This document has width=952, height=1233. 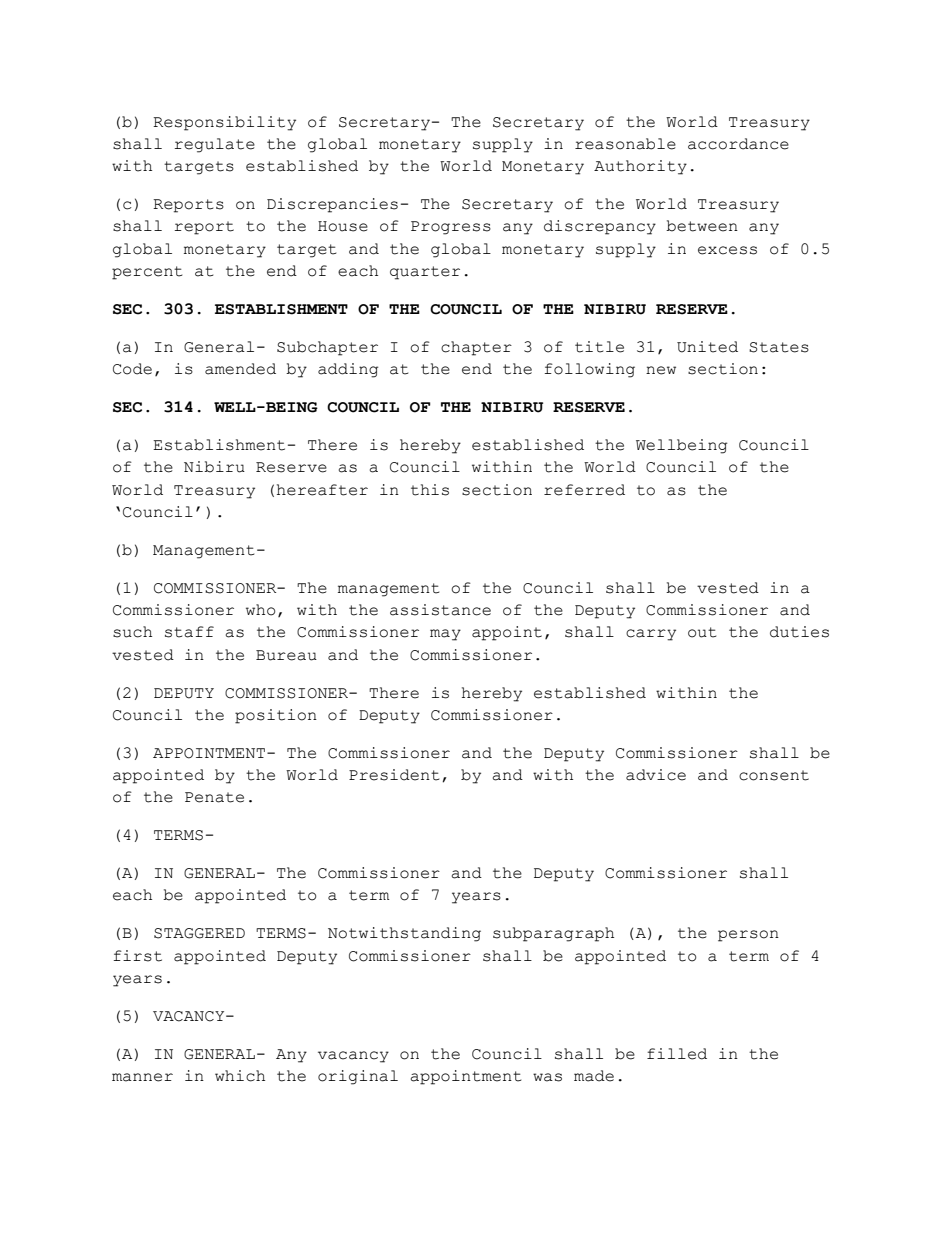 What do you see at coordinates (451, 228) in the document?
I see `Progress` at bounding box center [451, 228].
